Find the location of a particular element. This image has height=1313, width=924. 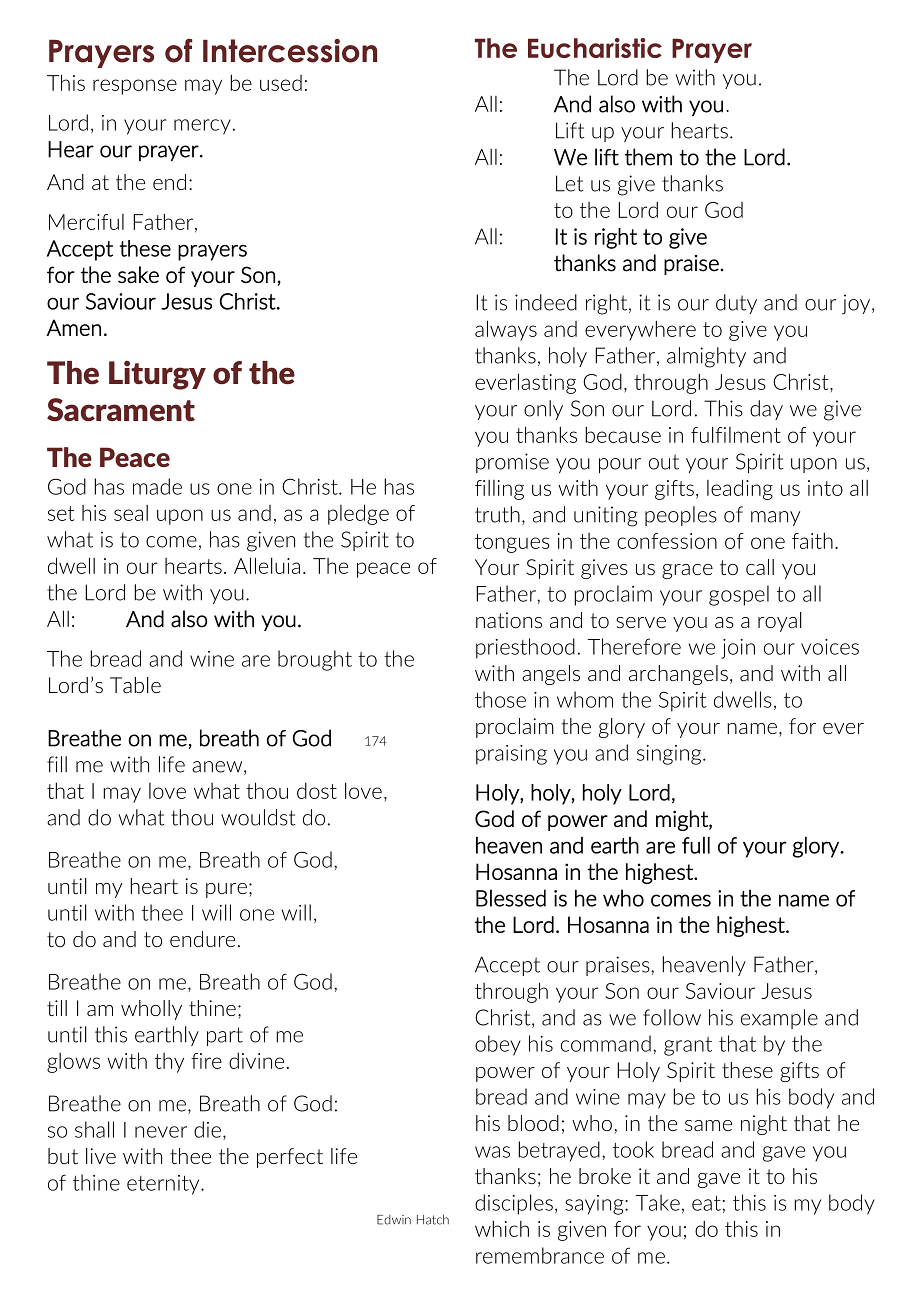

eternity is located at coordinates (164, 1185).
